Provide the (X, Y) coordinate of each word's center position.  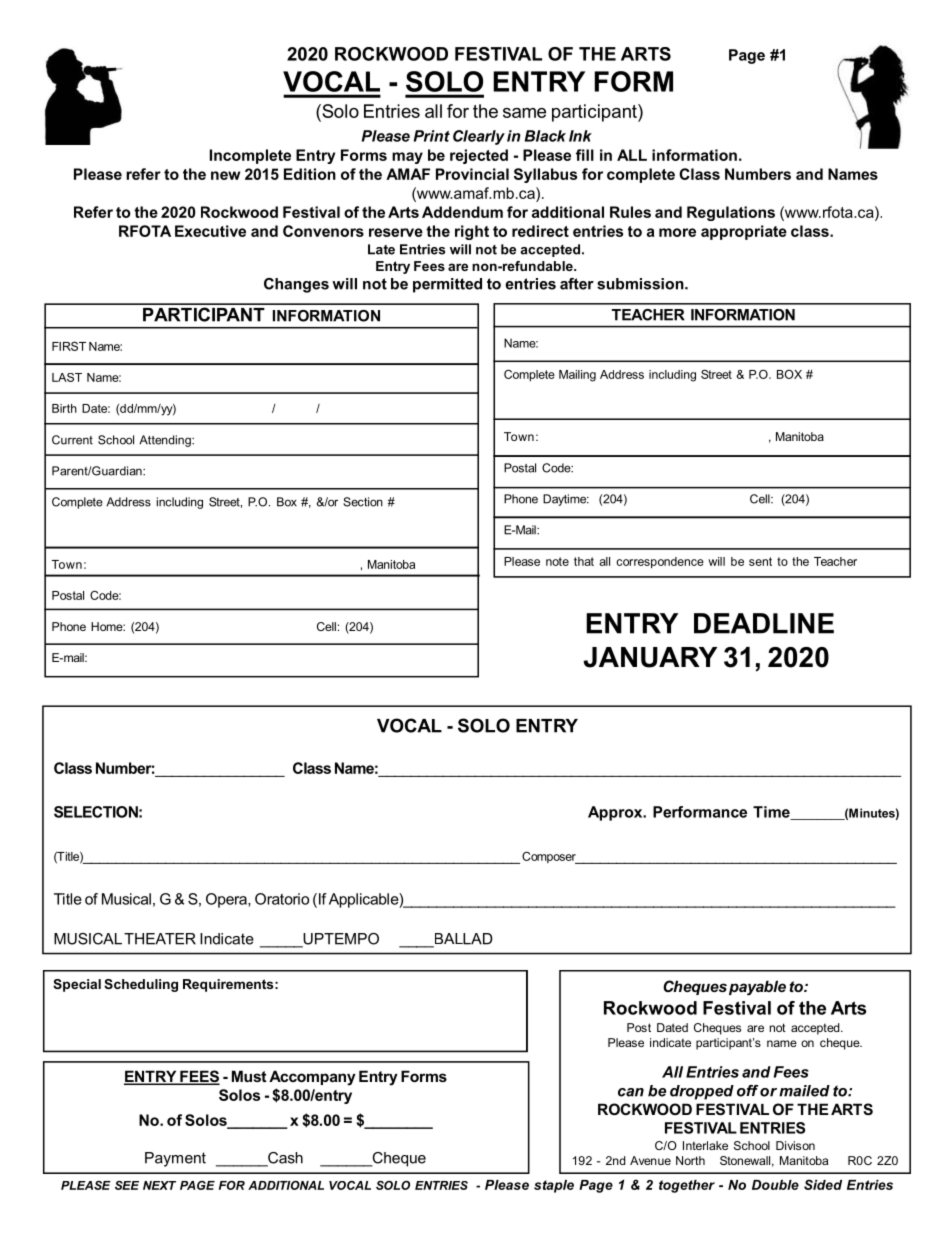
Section (363, 502)
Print (432, 136)
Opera (227, 900)
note (557, 561)
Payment (175, 1159)
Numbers (758, 174)
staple (554, 1186)
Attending (166, 441)
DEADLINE (764, 623)
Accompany (312, 1078)
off (748, 1091)
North (690, 1160)
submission (641, 284)
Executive (210, 231)
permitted (447, 285)
